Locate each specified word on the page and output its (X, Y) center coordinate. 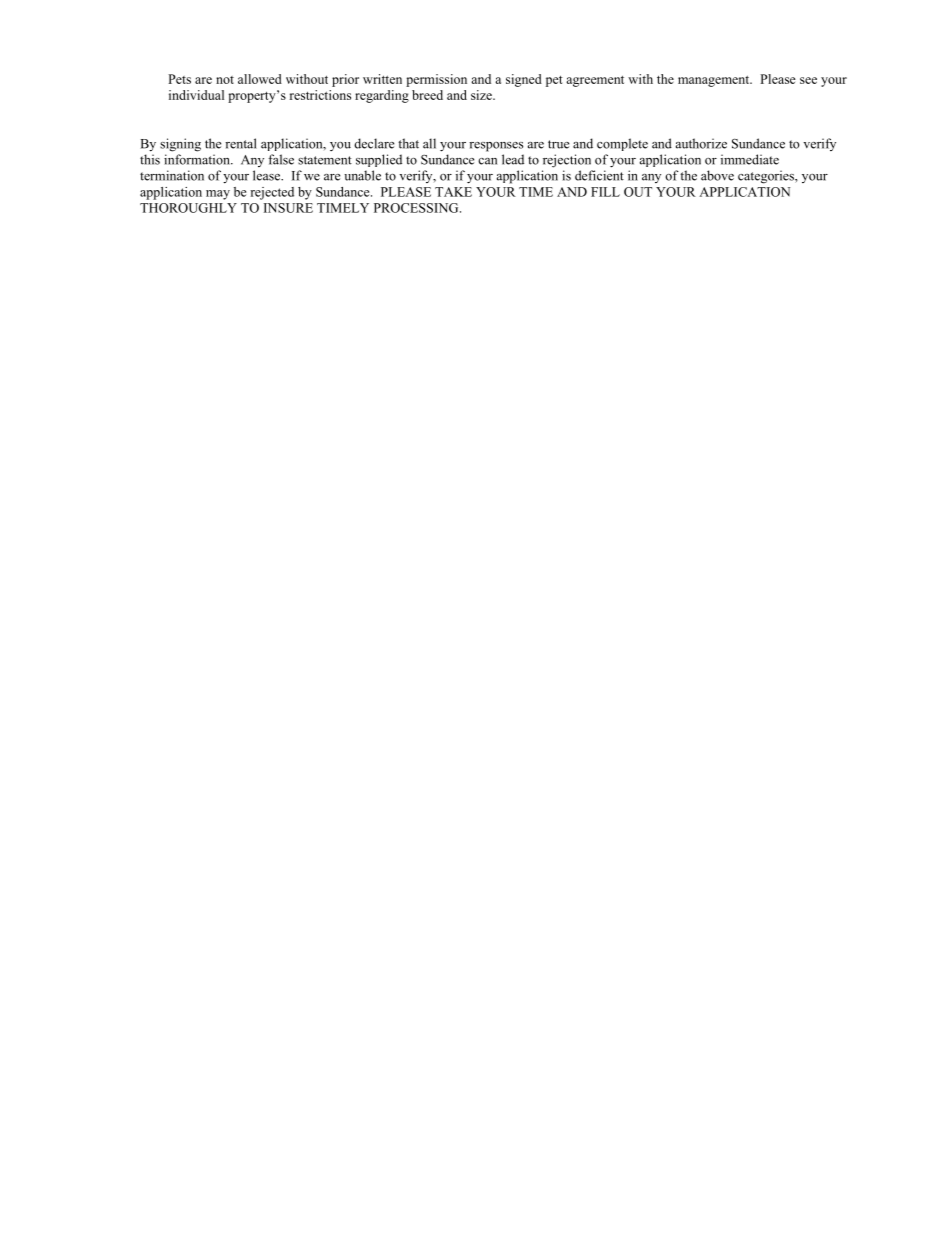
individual (196, 95)
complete (622, 144)
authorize (701, 143)
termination (172, 175)
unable (362, 175)
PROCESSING (417, 208)
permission (436, 80)
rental (241, 143)
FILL (605, 192)
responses (496, 147)
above (717, 175)
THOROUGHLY (188, 208)
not (225, 80)
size (482, 95)
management (715, 81)
